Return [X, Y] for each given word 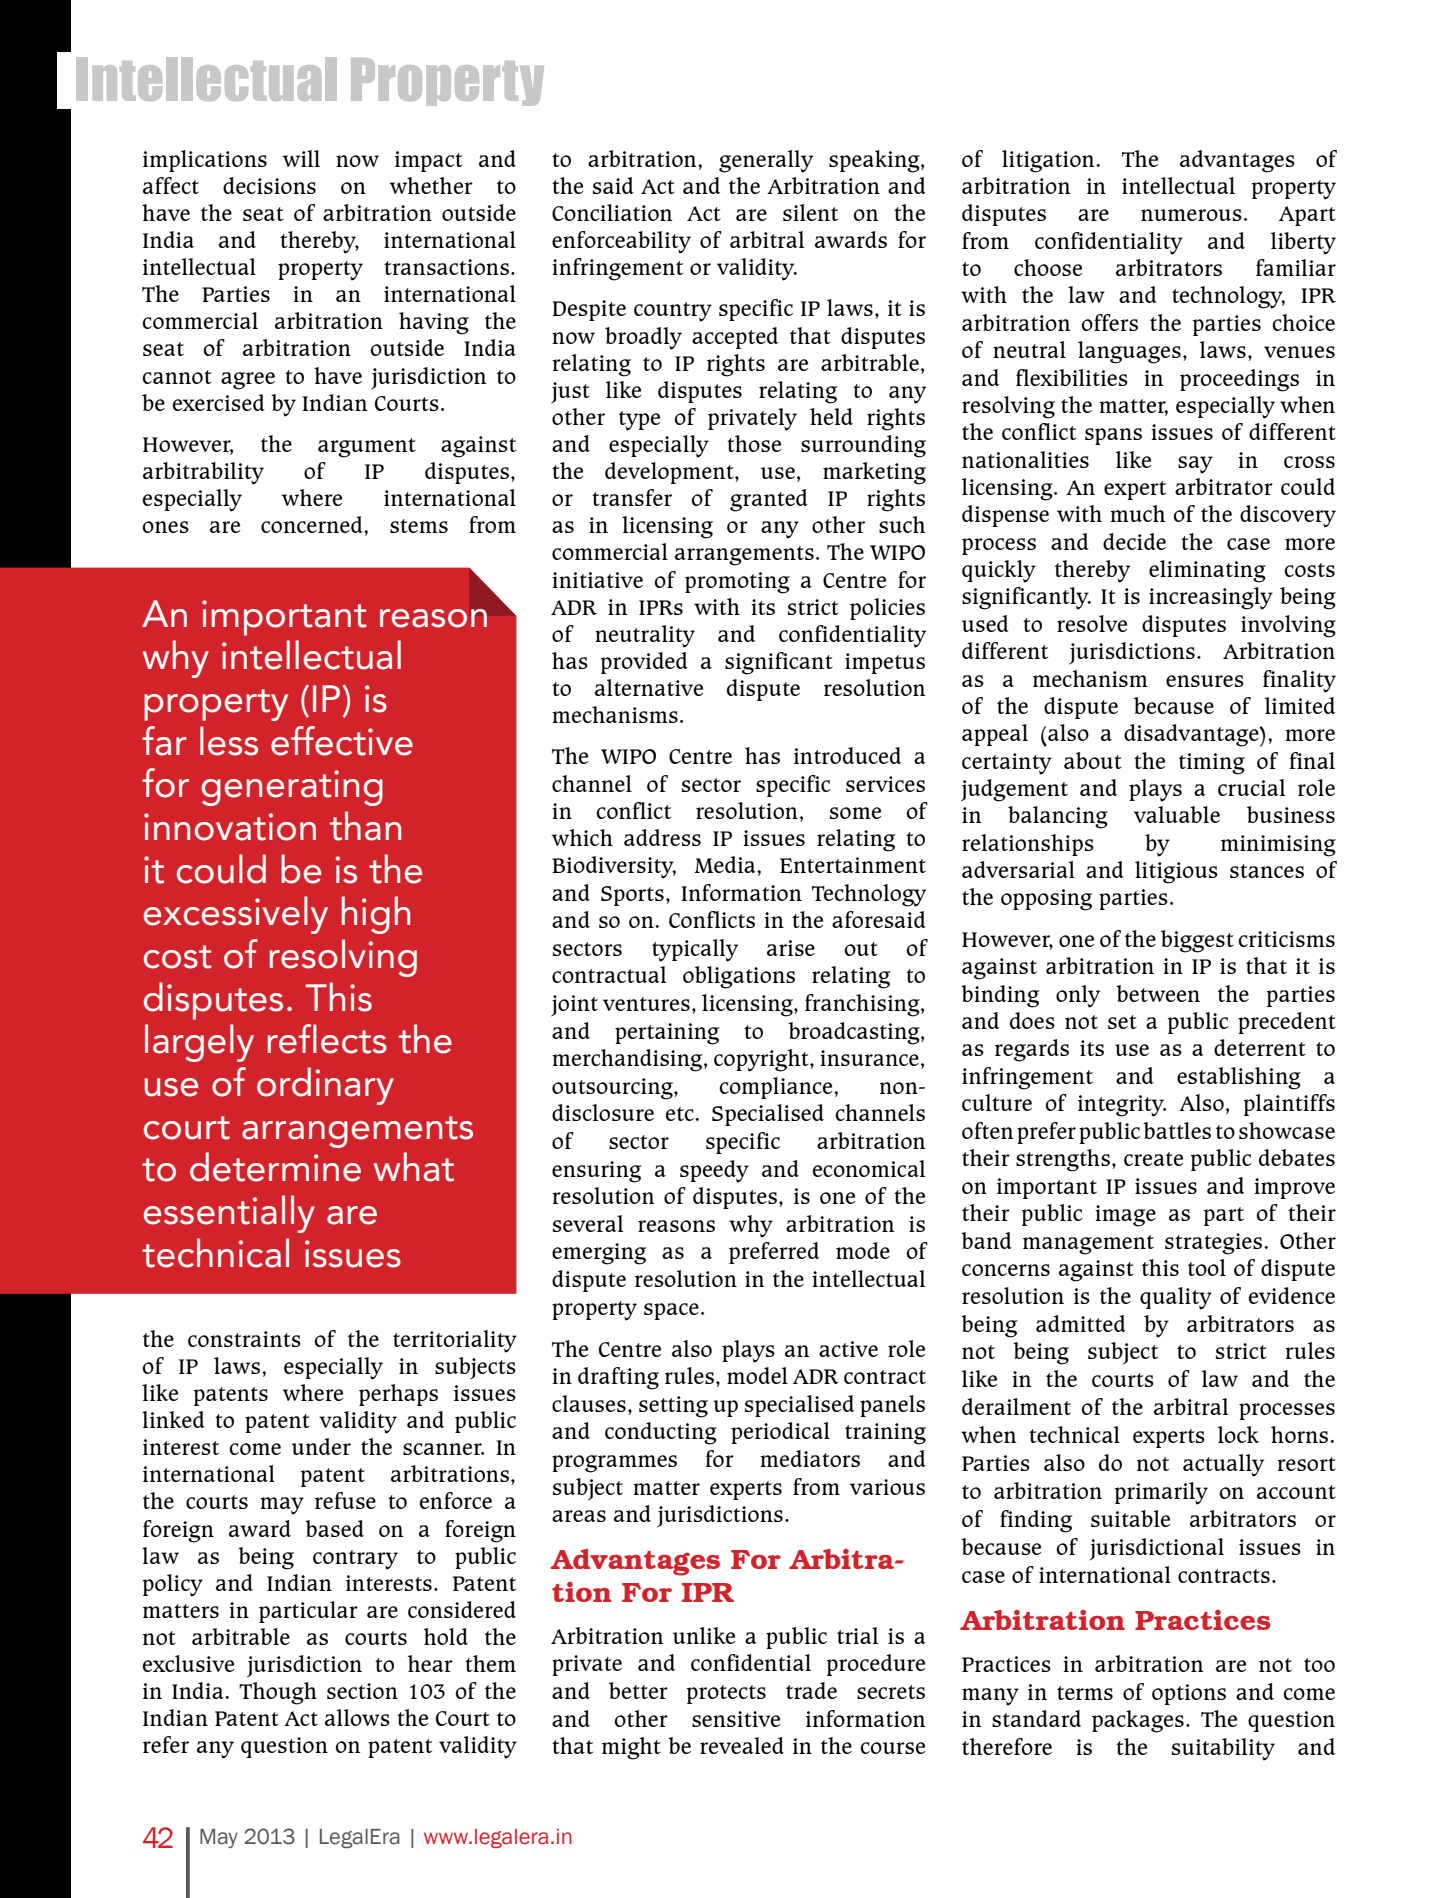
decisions [269, 185]
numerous [1191, 215]
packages [1138, 1721]
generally [766, 161]
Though [278, 1693]
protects [726, 1694]
